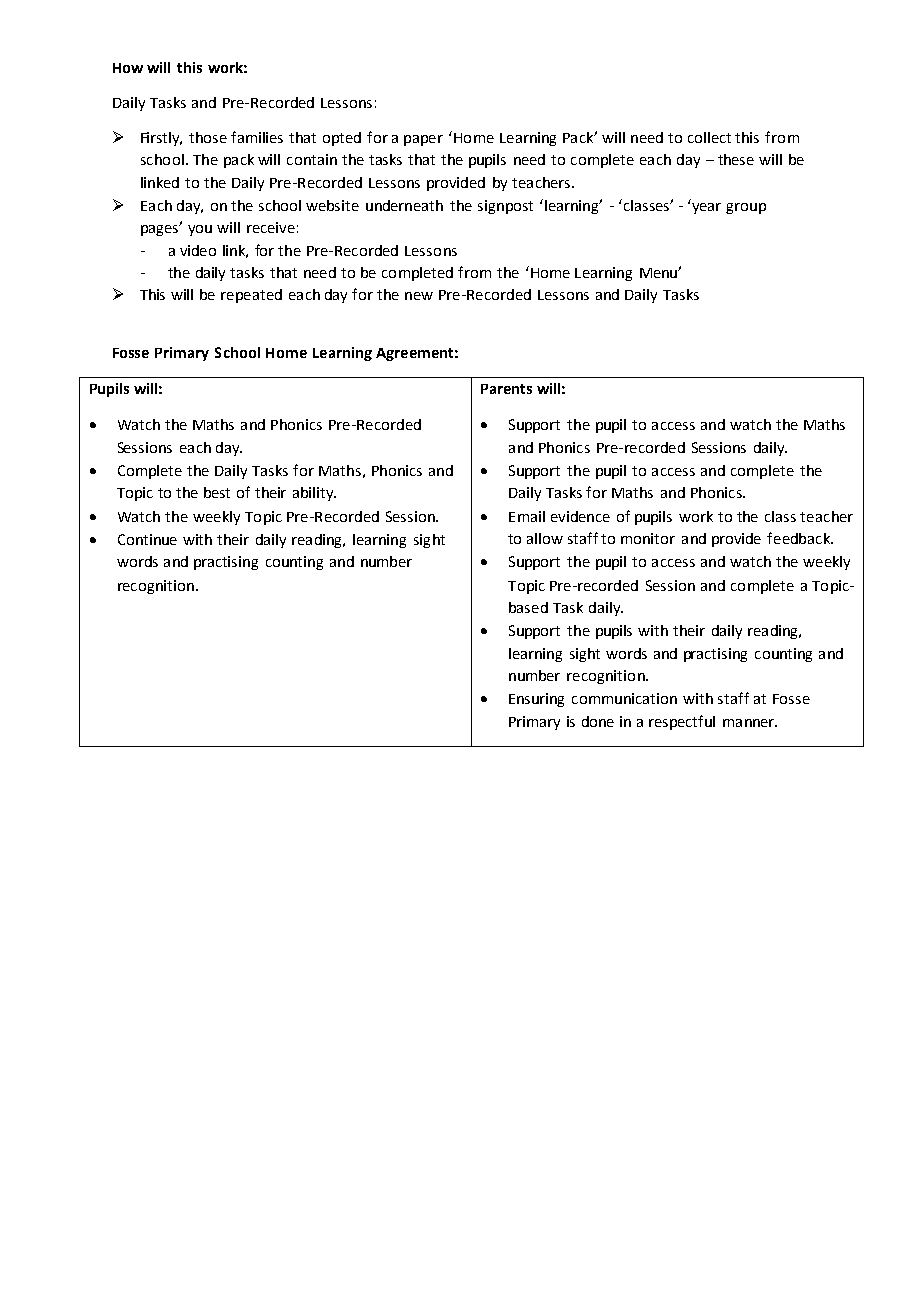  I want to click on How, so click(128, 68).
